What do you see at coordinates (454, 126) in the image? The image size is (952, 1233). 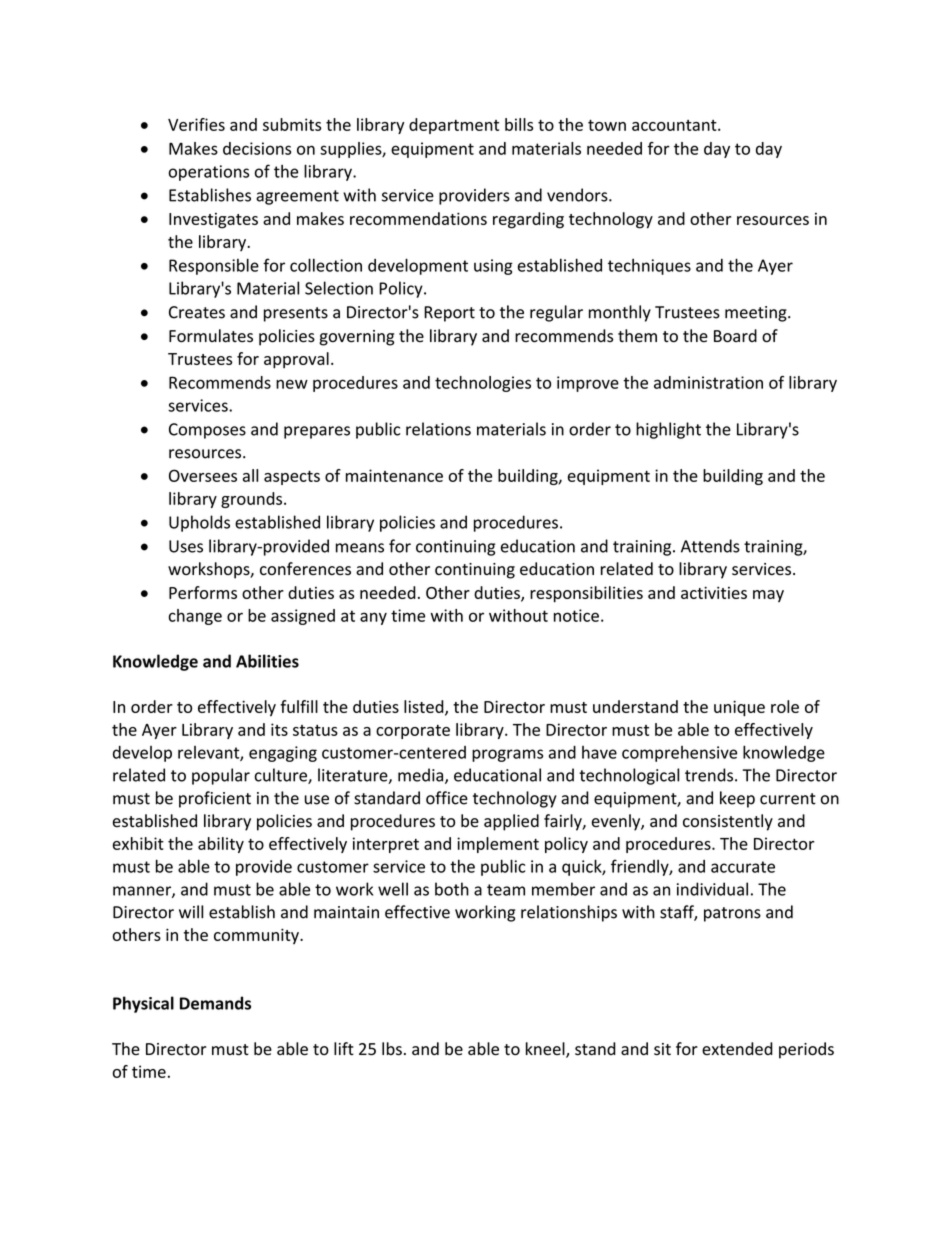 I see `department` at bounding box center [454, 126].
